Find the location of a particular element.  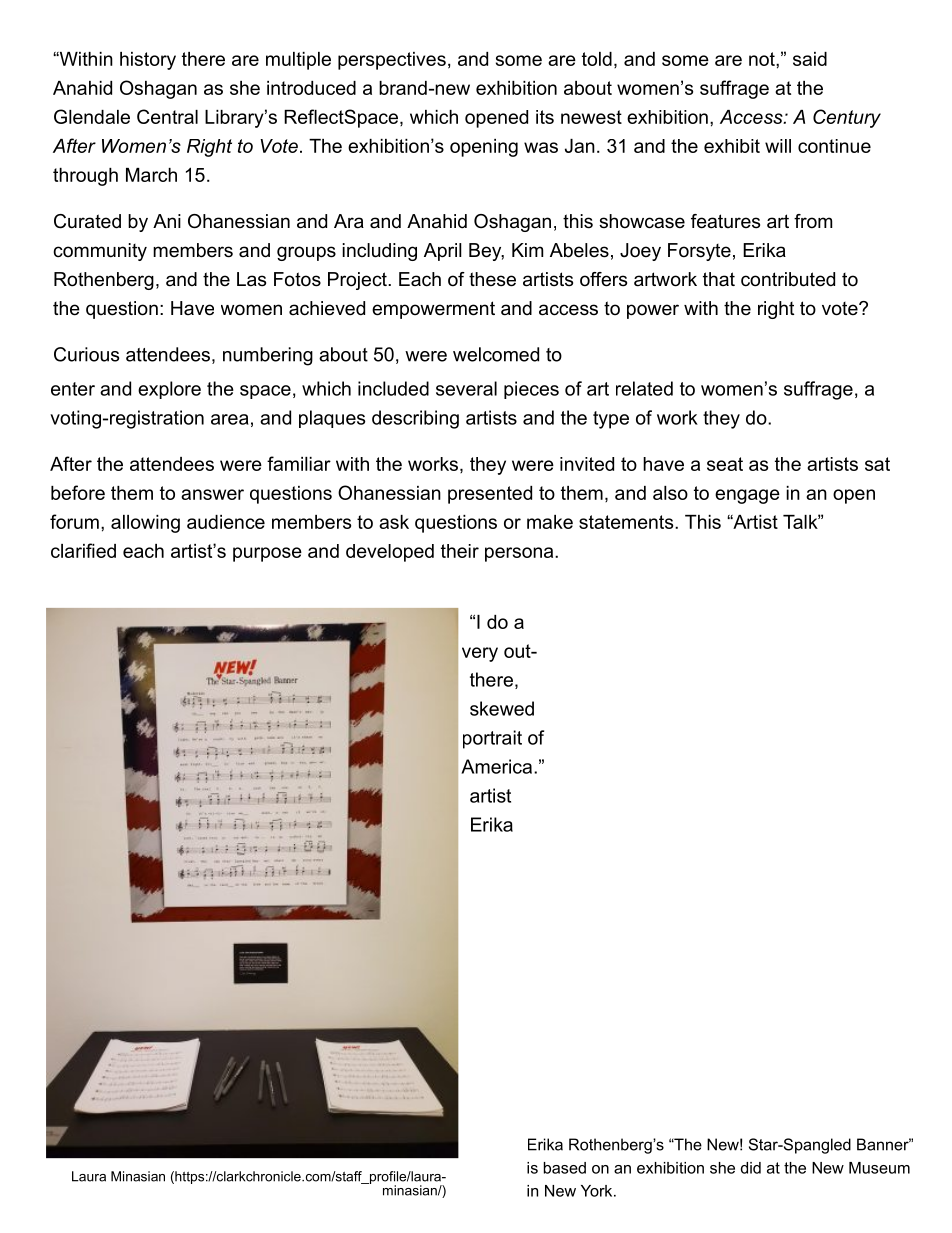

not is located at coordinates (763, 59).
